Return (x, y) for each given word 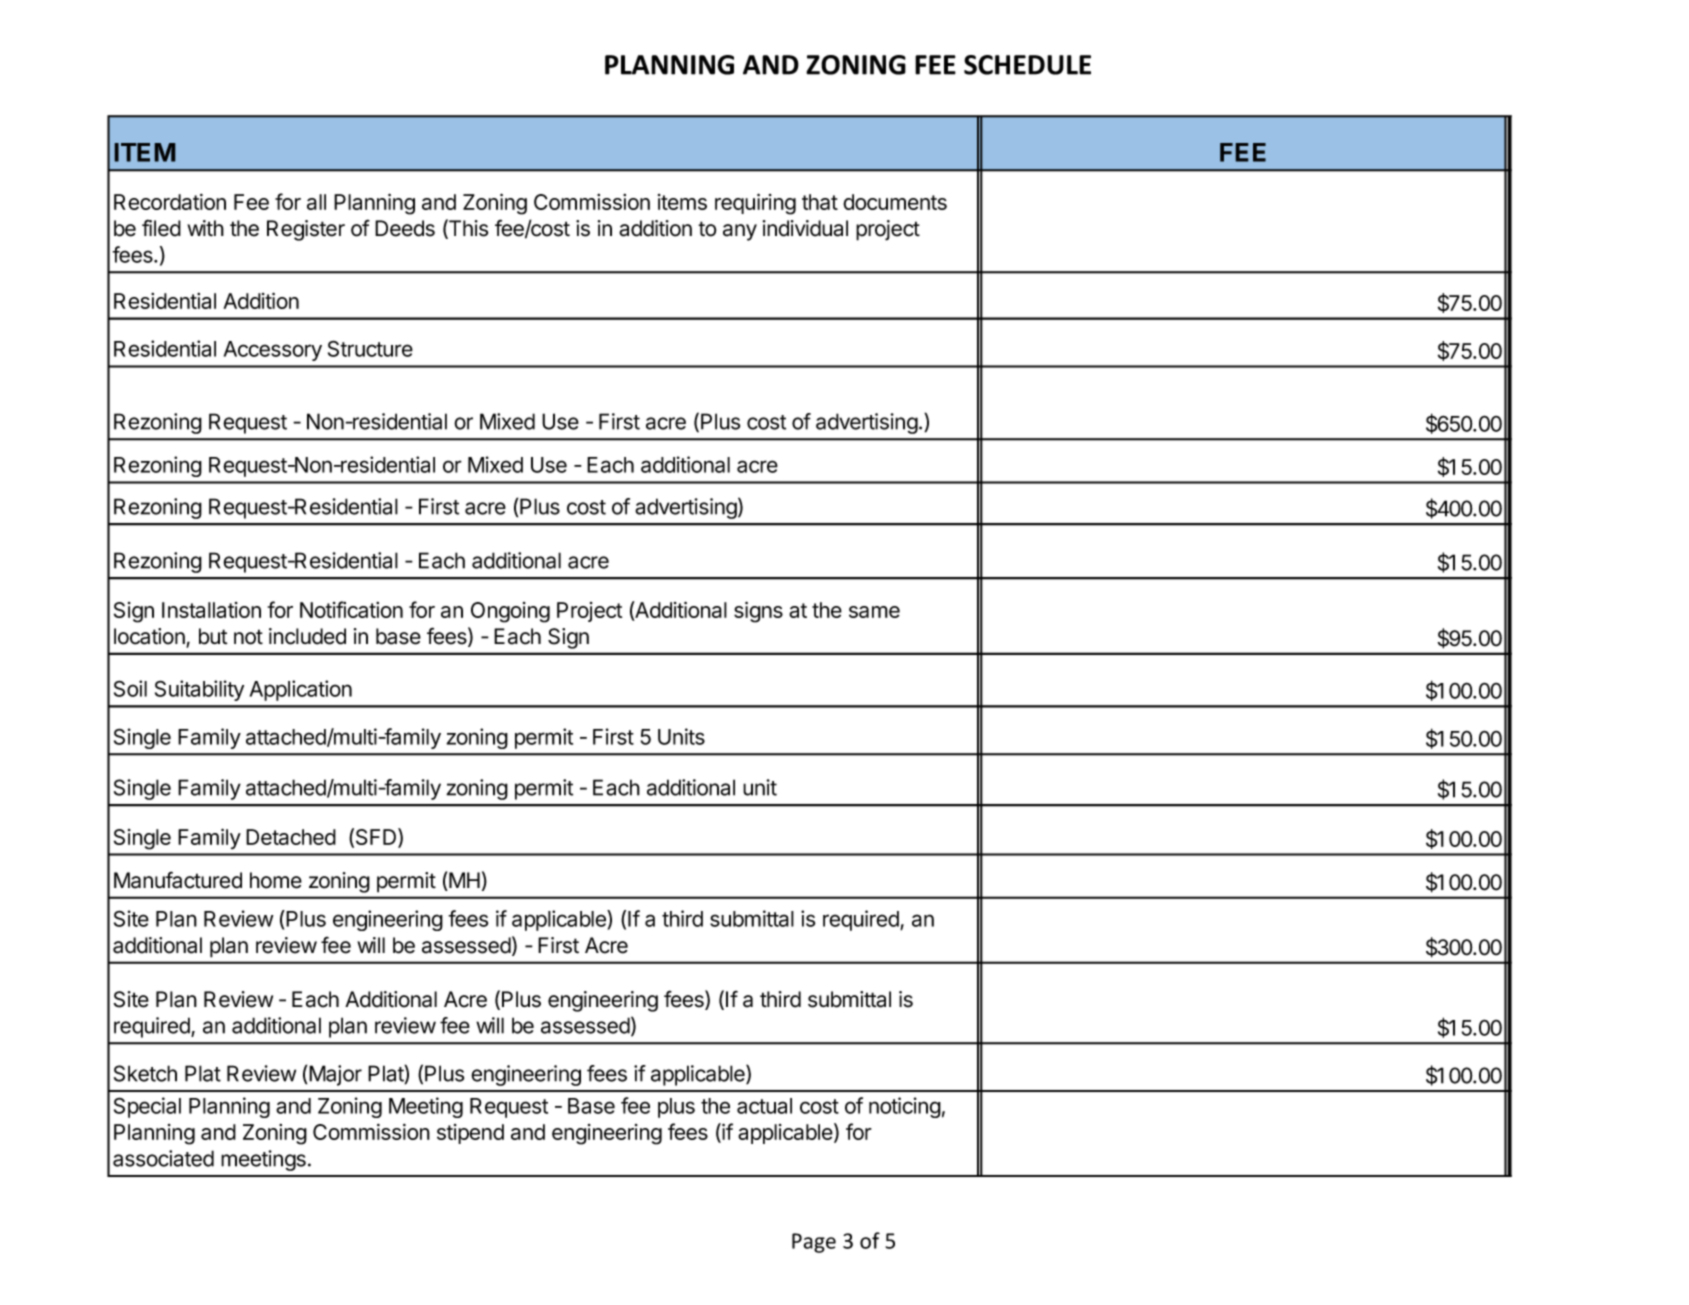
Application (301, 690)
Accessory (273, 351)
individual (805, 228)
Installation (211, 610)
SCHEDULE (1027, 65)
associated (163, 1158)
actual (764, 1106)
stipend (470, 1134)
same (874, 612)
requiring (755, 204)
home (276, 880)
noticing (905, 1107)
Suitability (199, 690)
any (740, 232)
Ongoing (510, 612)
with (205, 228)
